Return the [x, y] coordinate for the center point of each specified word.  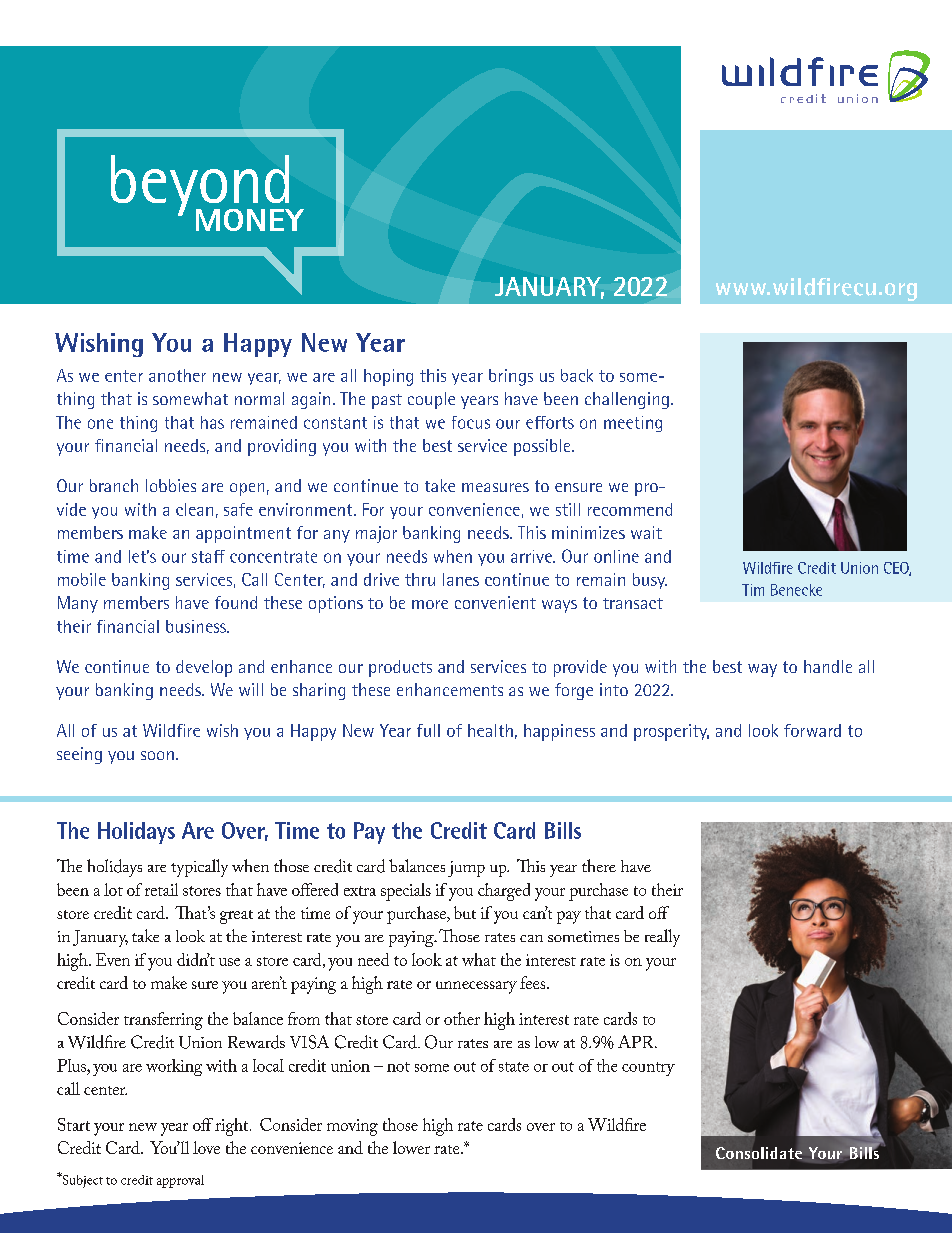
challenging [627, 400]
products [400, 668]
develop [204, 668]
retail [161, 889]
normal [259, 398]
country [648, 1069]
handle [828, 666]
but [465, 912]
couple [431, 400]
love [206, 1147]
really [662, 938]
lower [411, 1147]
